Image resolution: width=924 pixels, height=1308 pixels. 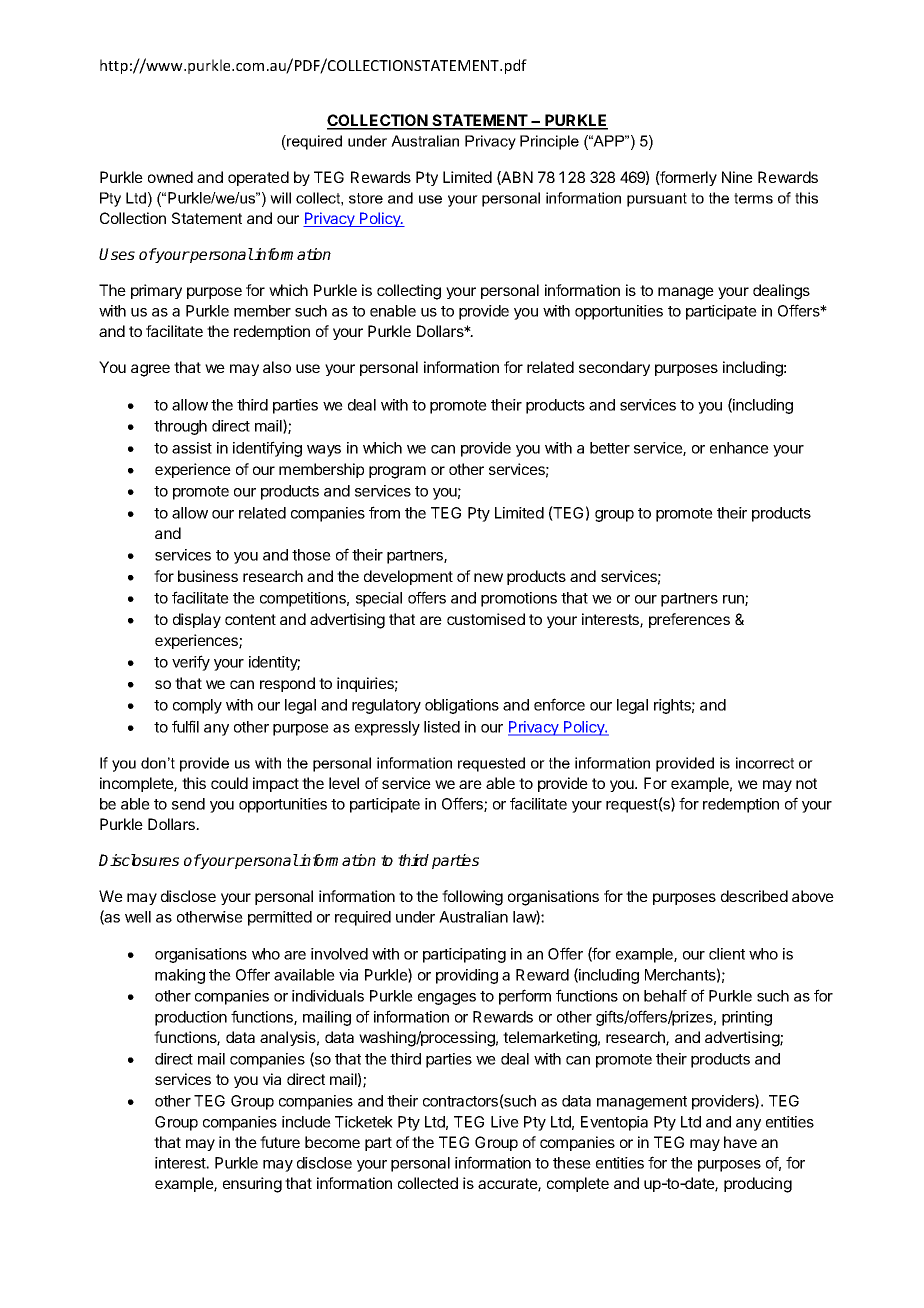 I want to click on through, so click(x=180, y=427).
